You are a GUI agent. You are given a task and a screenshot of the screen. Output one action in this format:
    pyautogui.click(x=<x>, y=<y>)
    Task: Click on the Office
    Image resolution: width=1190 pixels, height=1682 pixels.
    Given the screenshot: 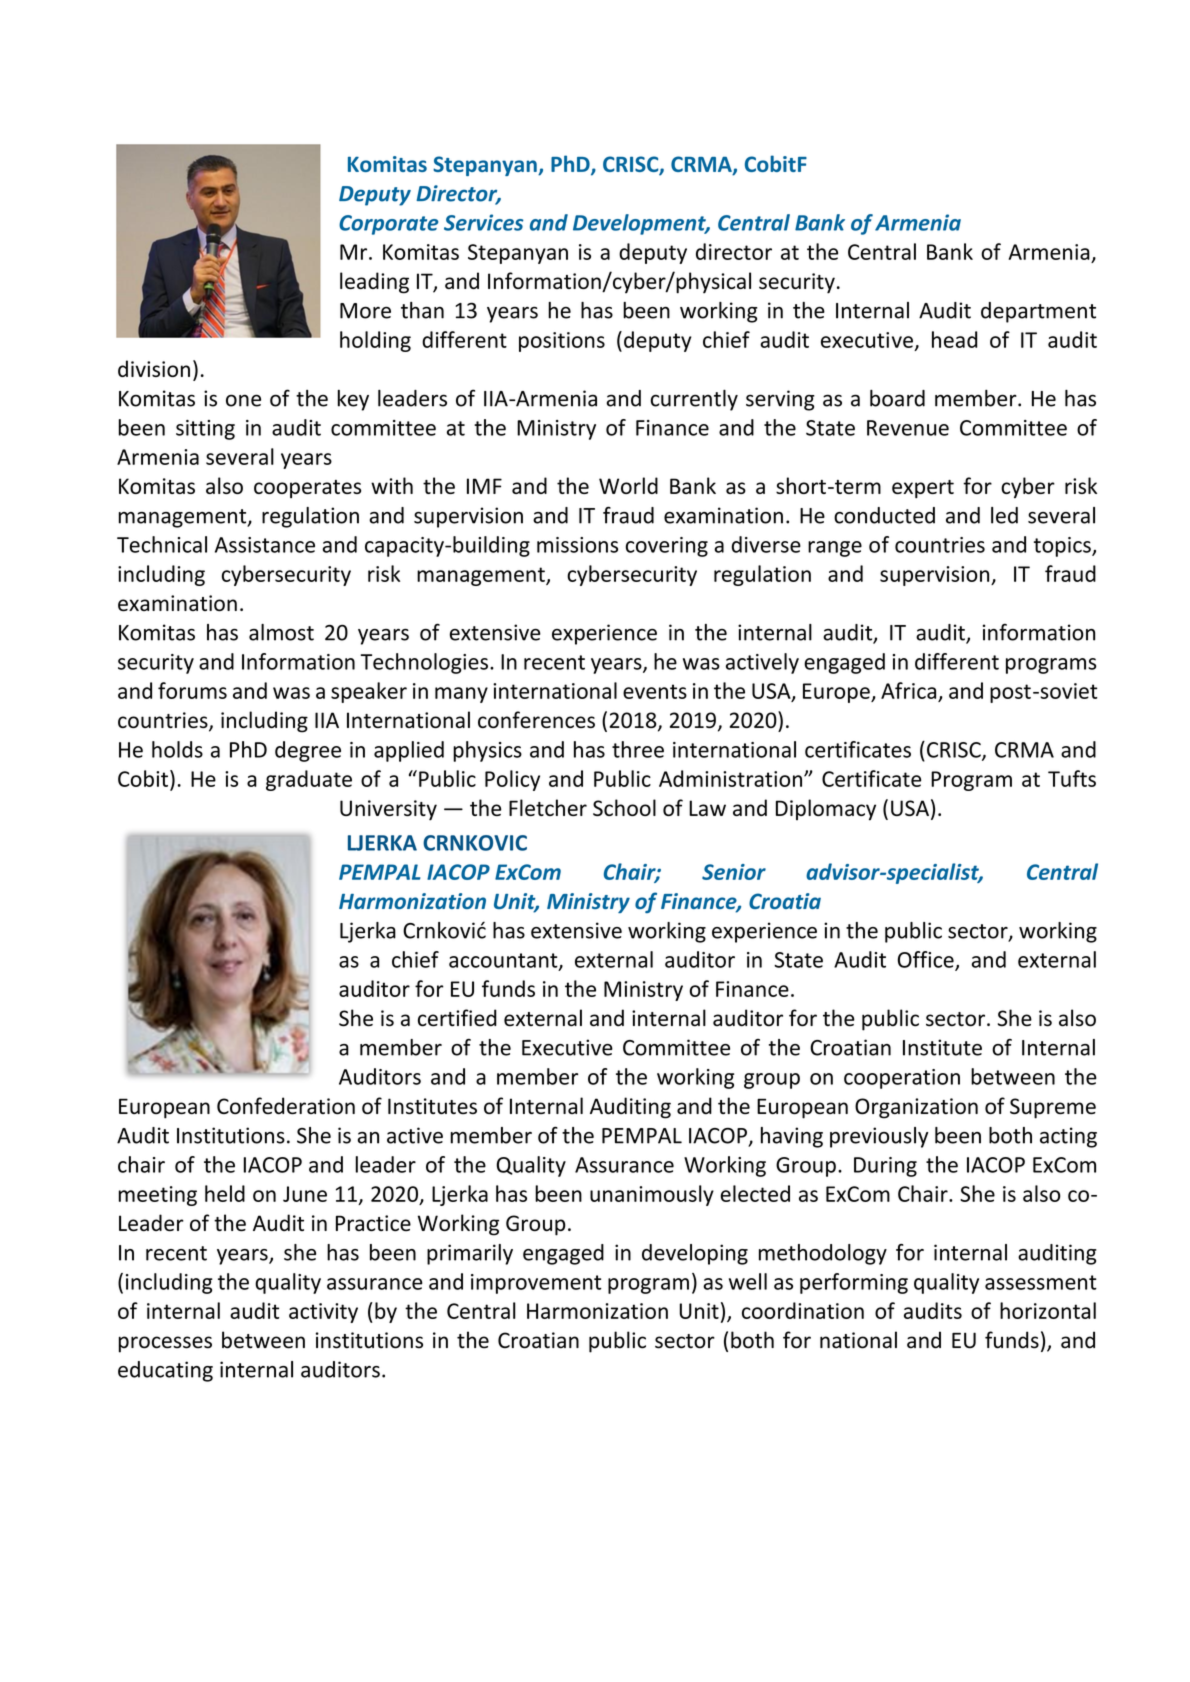 What is the action you would take?
    pyautogui.click(x=927, y=960)
